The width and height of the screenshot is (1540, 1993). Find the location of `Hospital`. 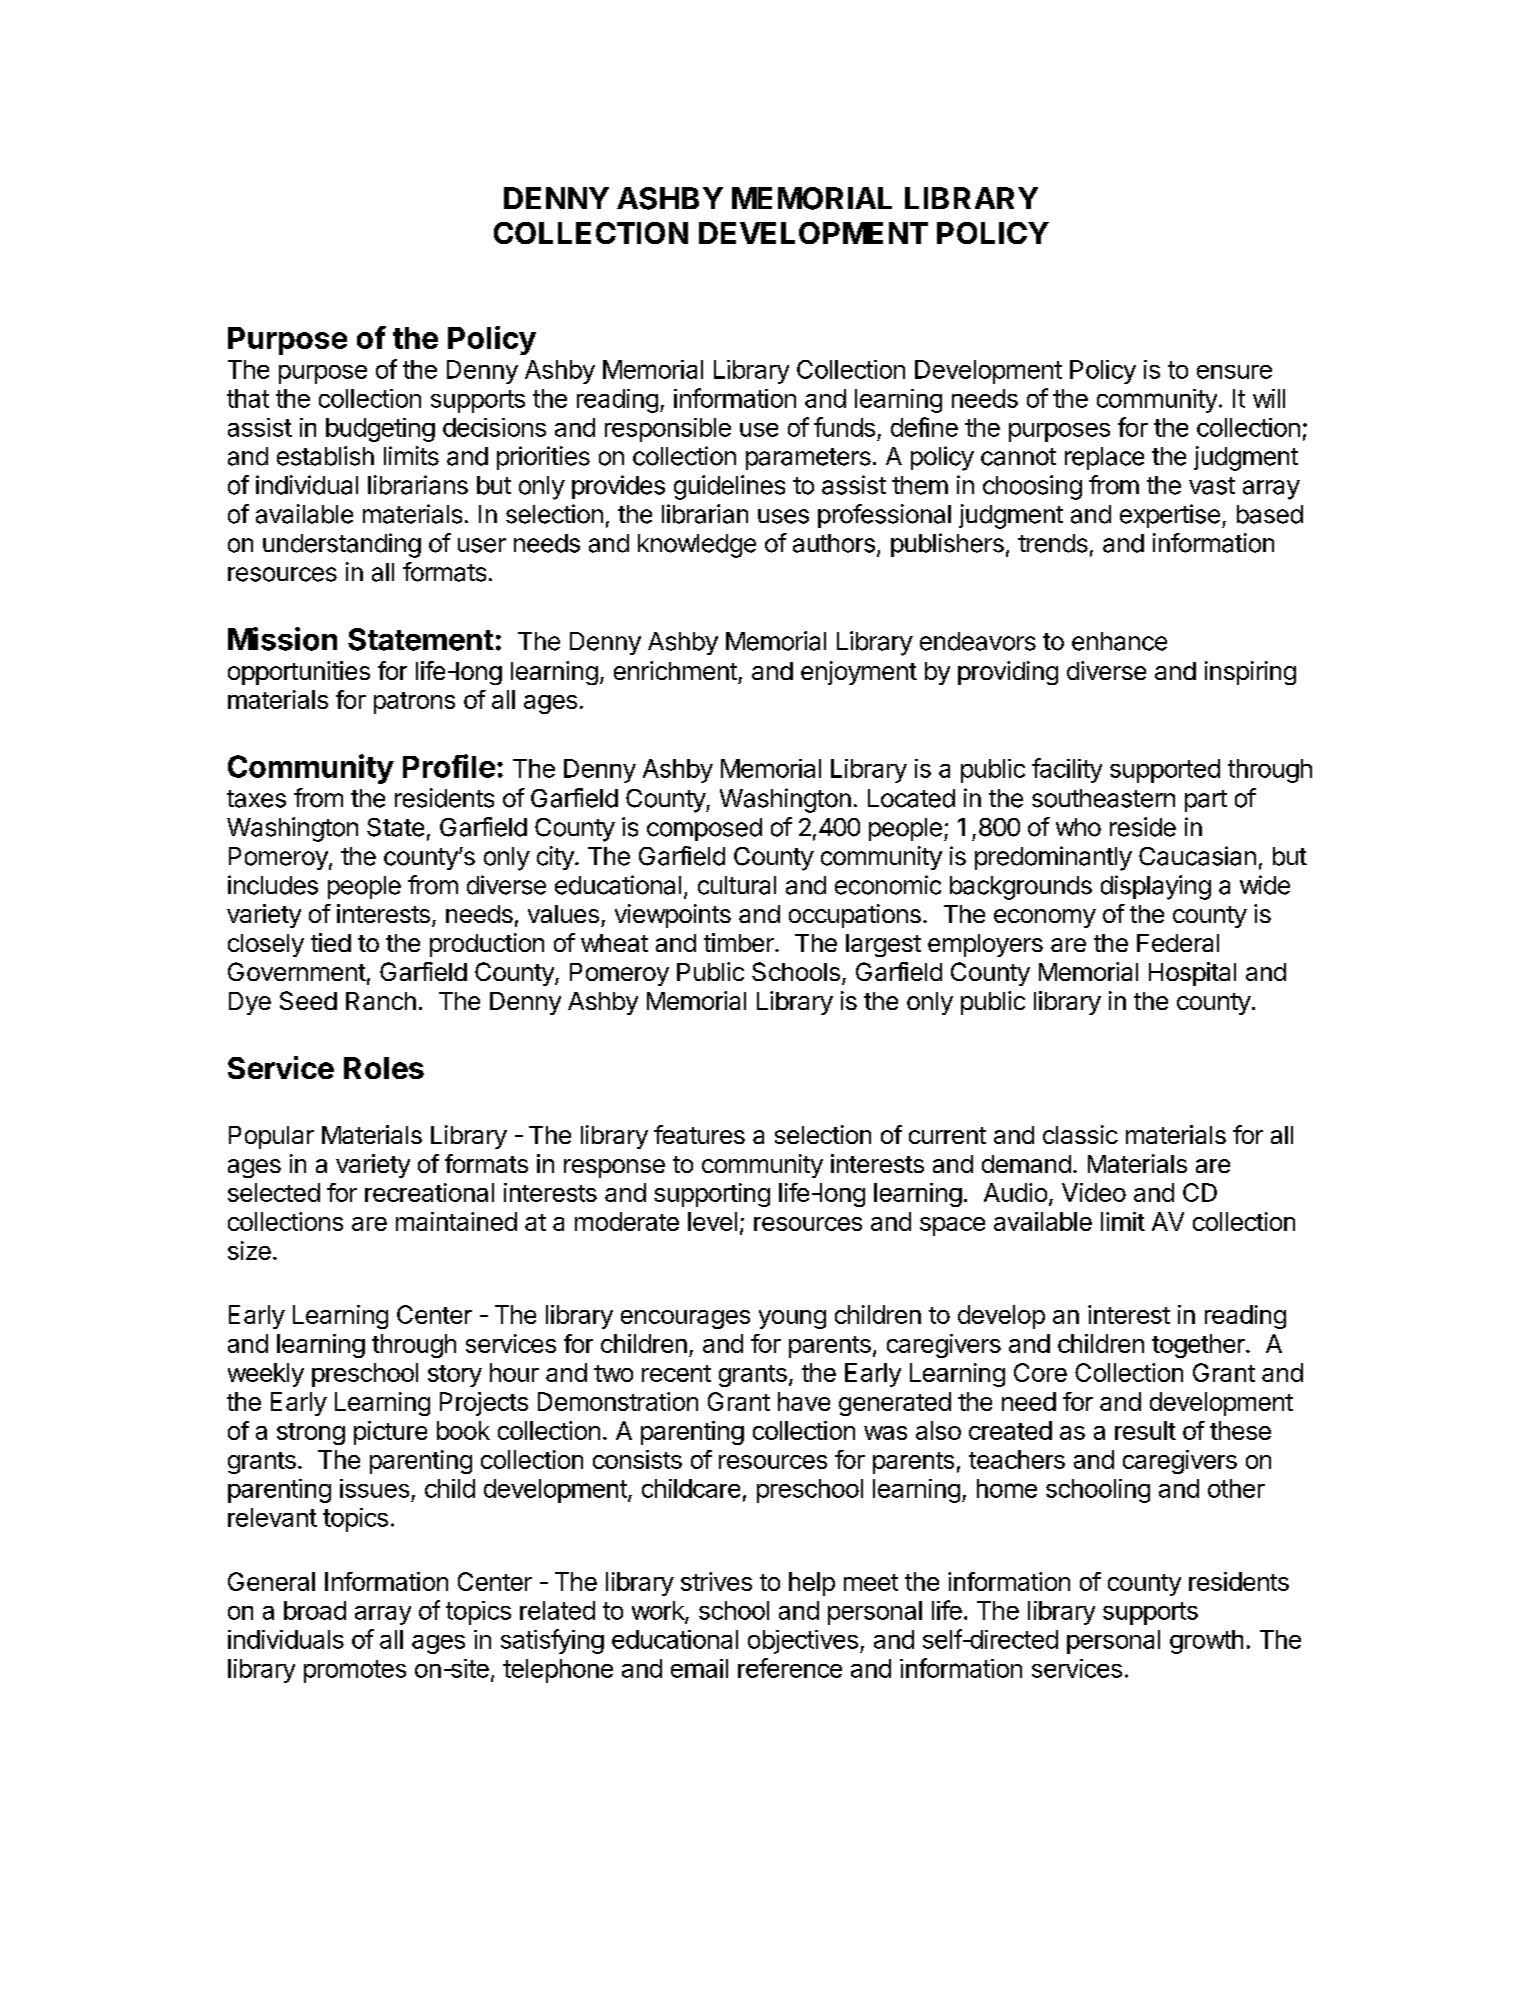

Hospital is located at coordinates (1192, 974).
